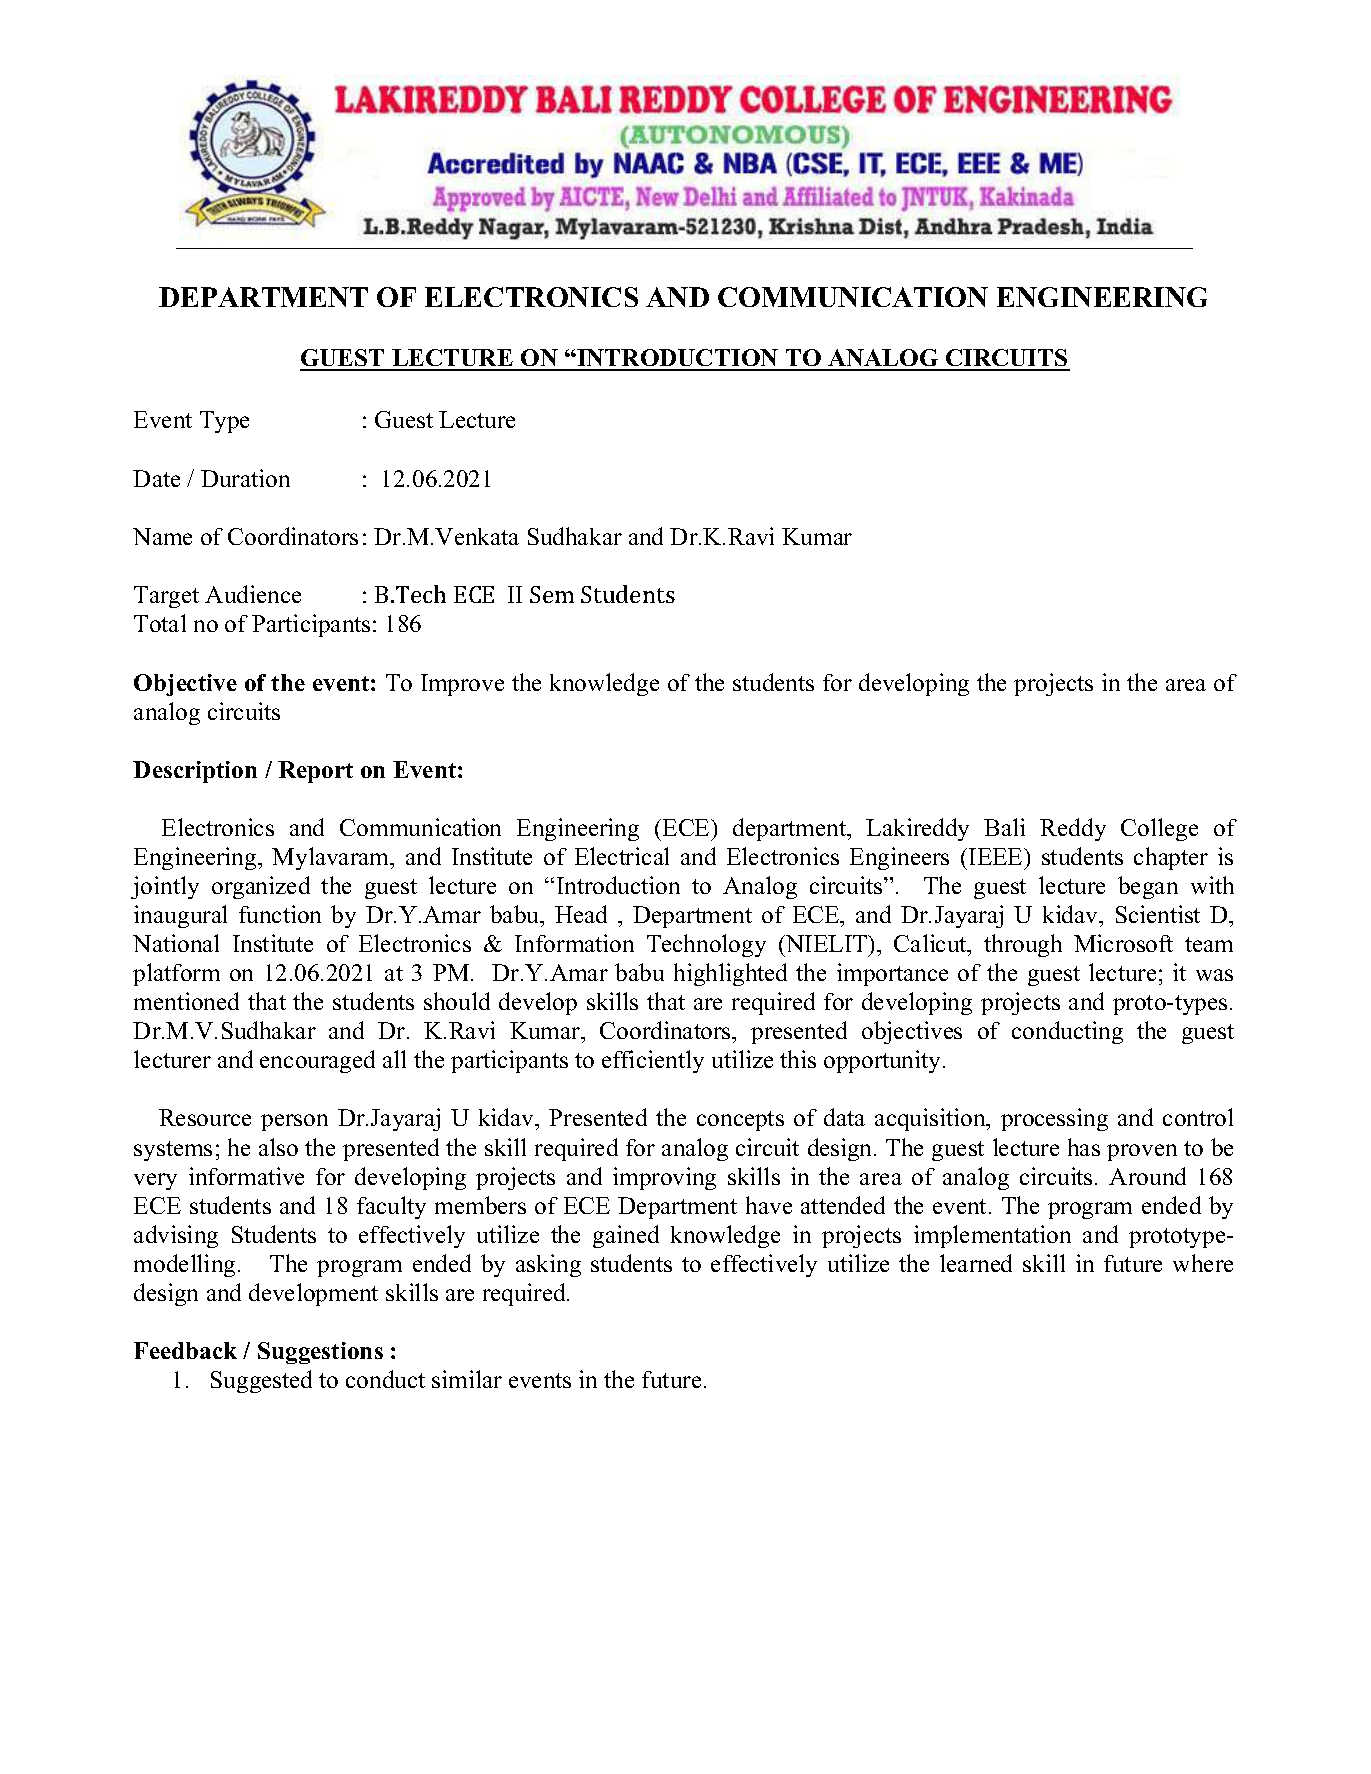 This page has width=1371, height=1774. Describe the element at coordinates (261, 887) in the page. I see `organized` at that location.
